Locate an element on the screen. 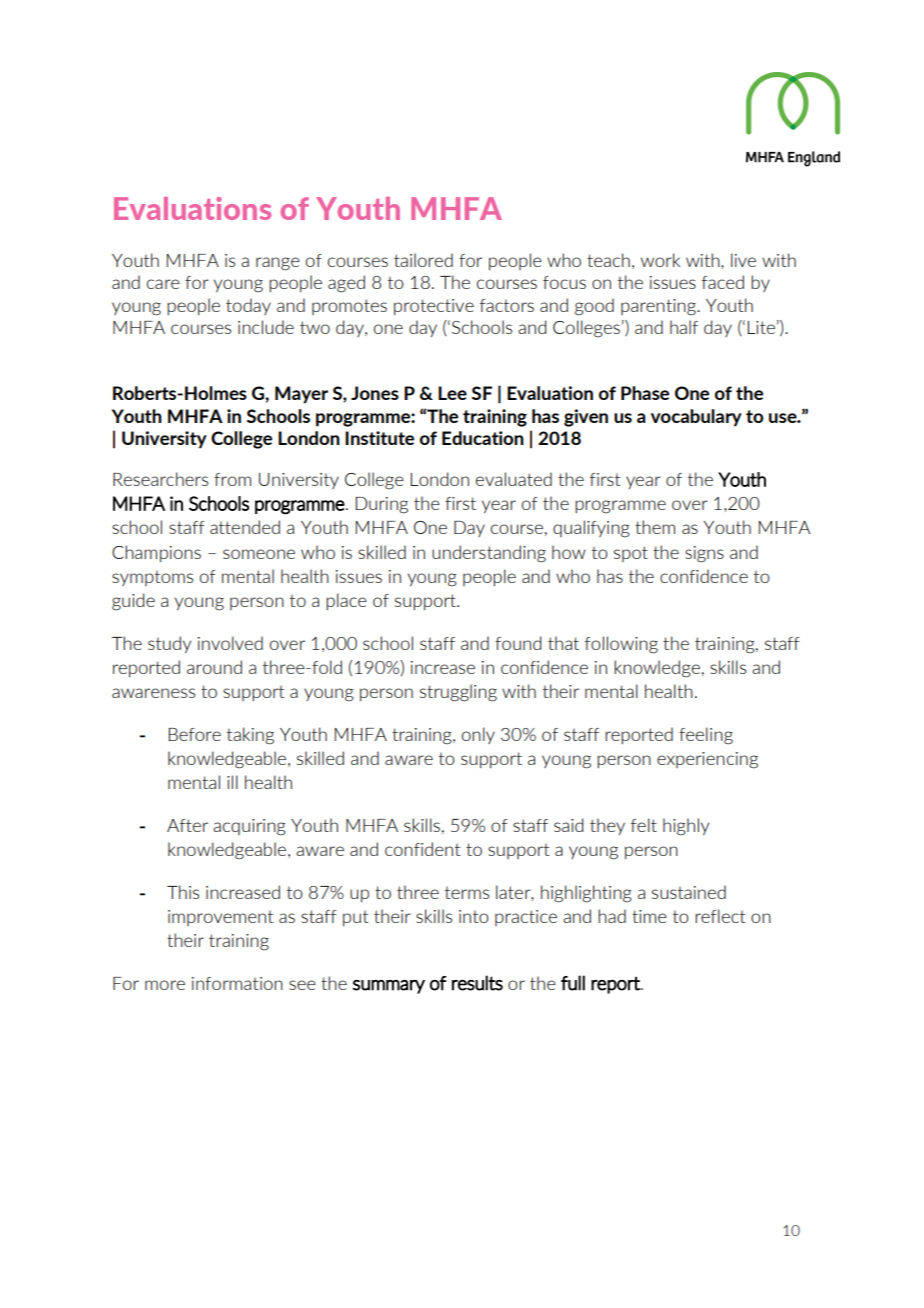 The image size is (924, 1308). care is located at coordinates (163, 284).
